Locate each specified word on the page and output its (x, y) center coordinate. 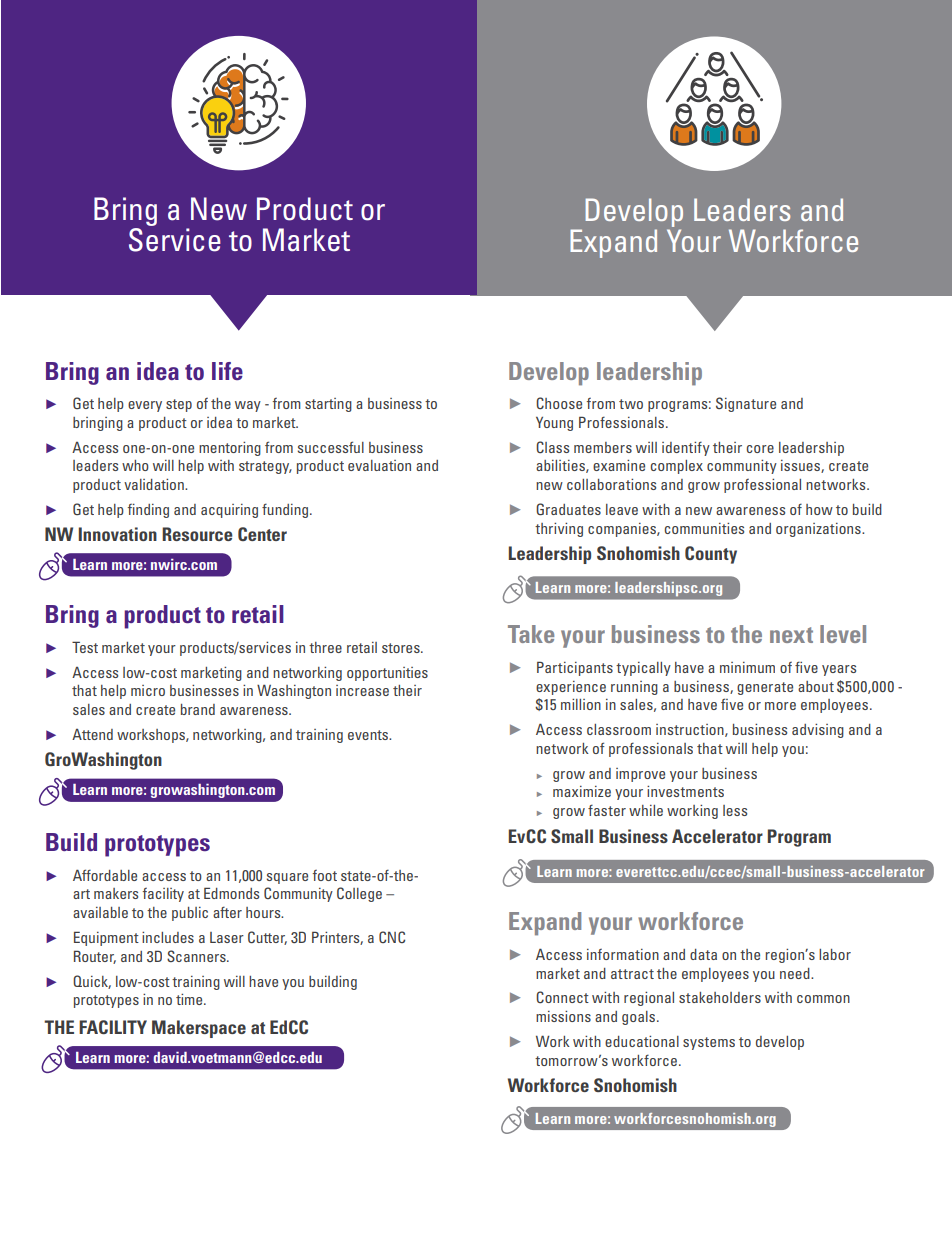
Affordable (105, 875)
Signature (746, 404)
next (791, 635)
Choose (559, 403)
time (190, 999)
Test (85, 647)
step (179, 405)
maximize (582, 791)
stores (402, 648)
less (735, 810)
